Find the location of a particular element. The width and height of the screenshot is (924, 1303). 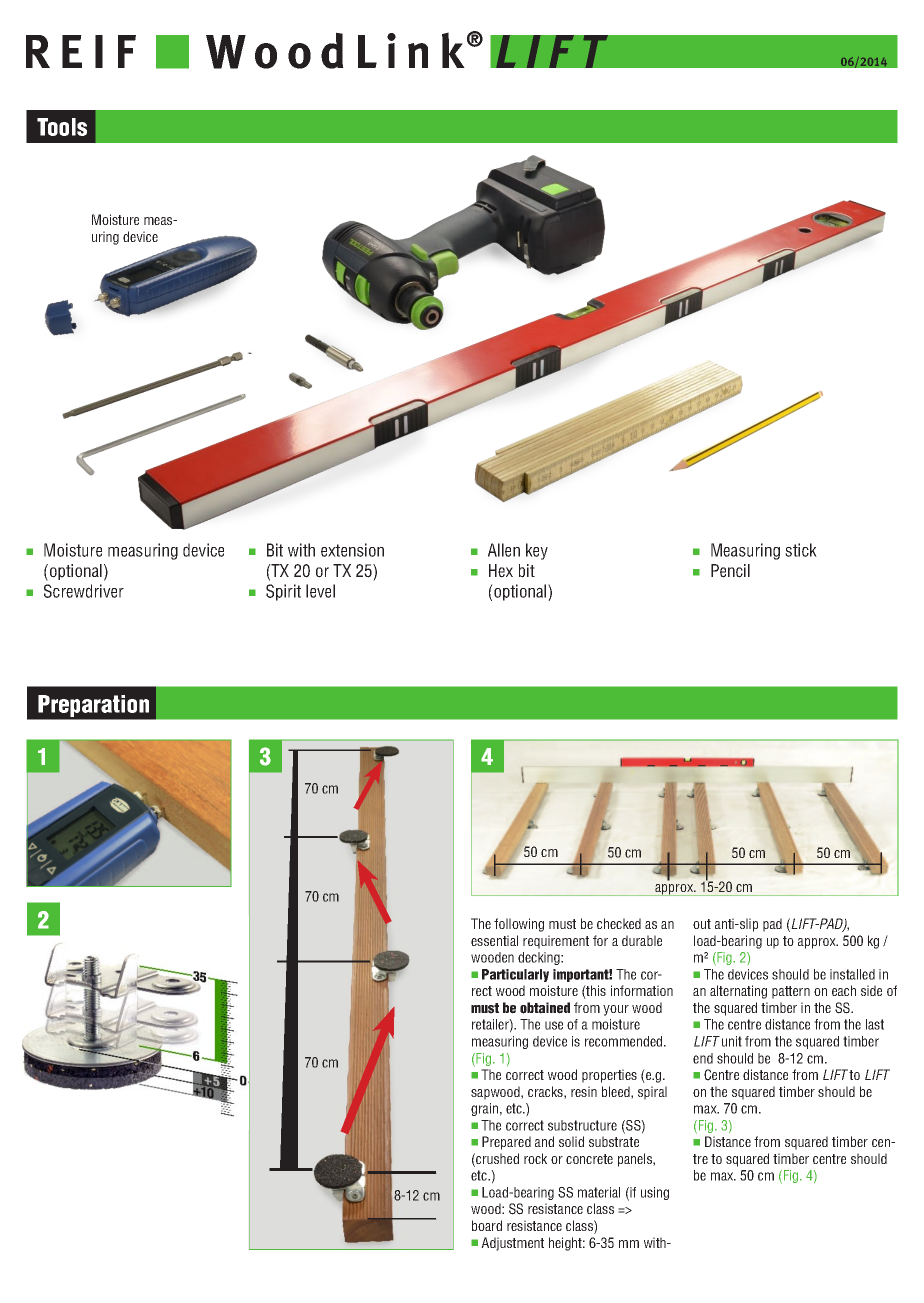

following is located at coordinates (519, 925).
